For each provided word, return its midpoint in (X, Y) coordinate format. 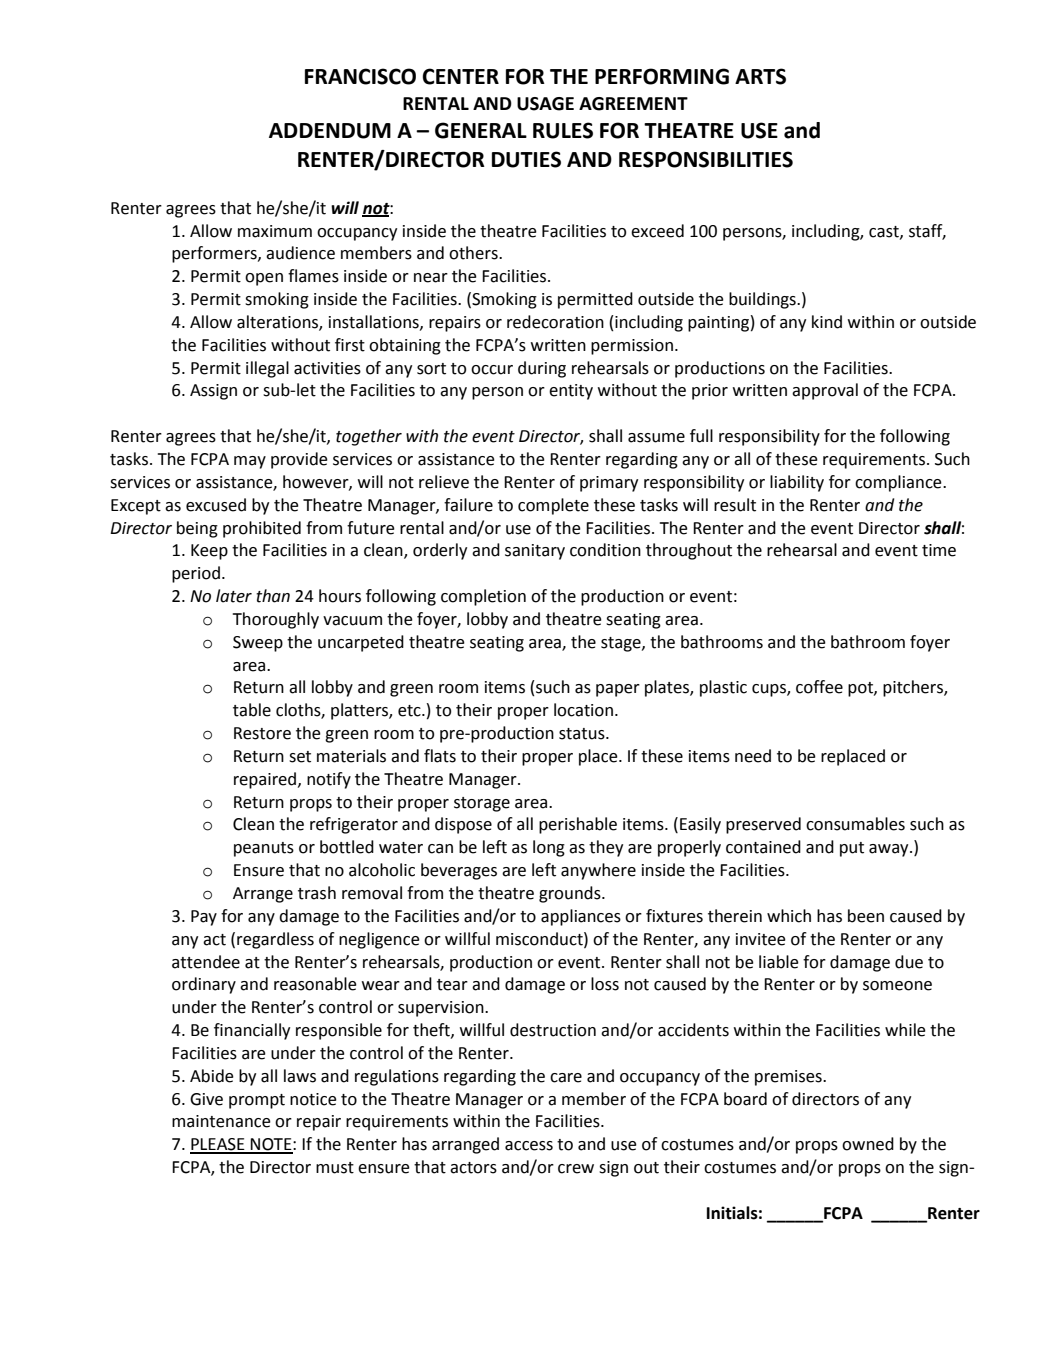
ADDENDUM (330, 131)
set (300, 757)
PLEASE (218, 1145)
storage (482, 804)
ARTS (760, 76)
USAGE (545, 104)
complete (553, 506)
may (250, 462)
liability (797, 483)
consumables (855, 824)
